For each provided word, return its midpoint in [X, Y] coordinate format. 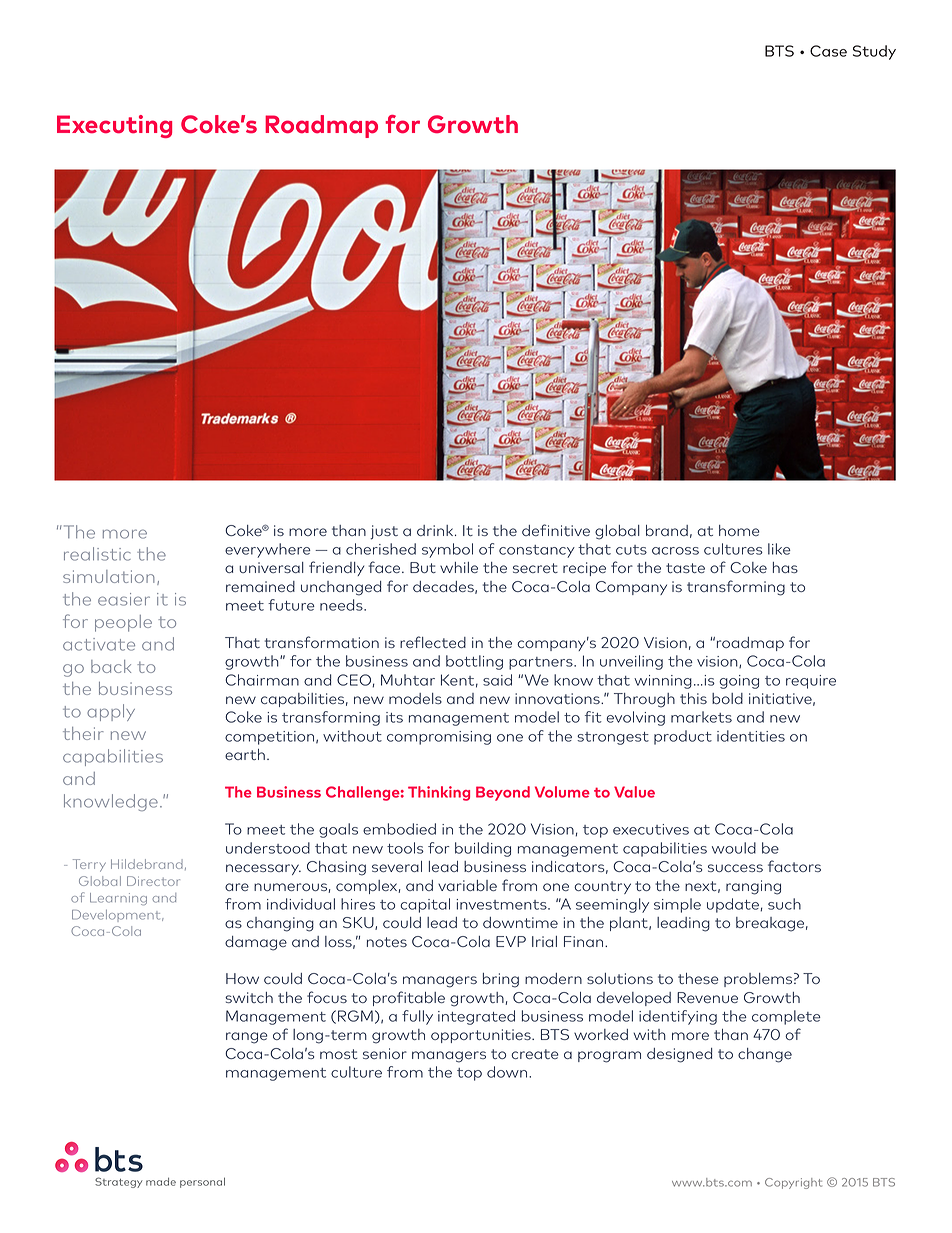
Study [874, 52]
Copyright [793, 1183]
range [247, 1038]
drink [436, 530]
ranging [753, 887]
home [739, 530]
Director [153, 881]
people [123, 623]
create [535, 1054]
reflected [433, 642]
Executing [114, 126]
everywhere [268, 550]
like [779, 549]
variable [467, 885]
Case [828, 51]
